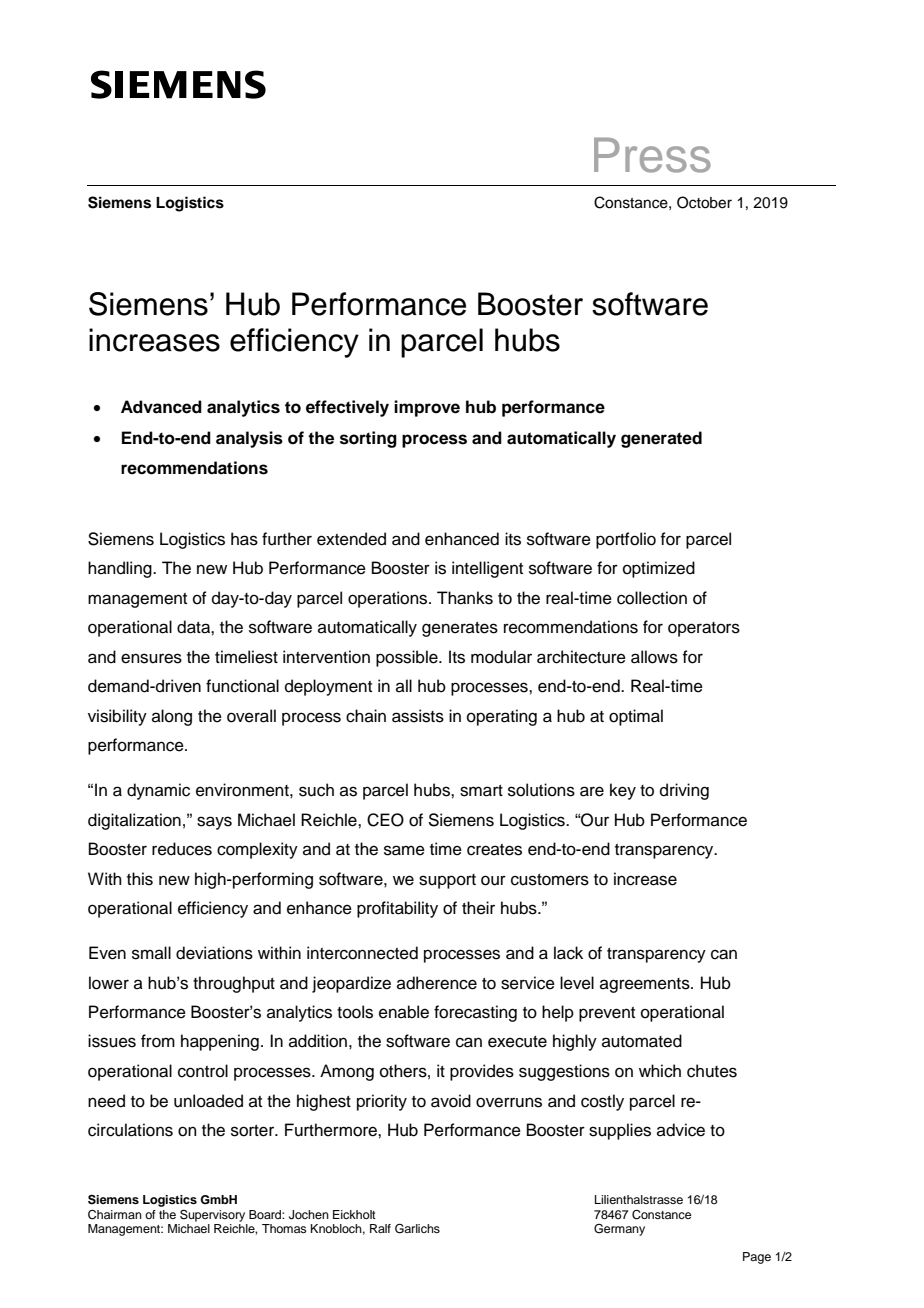 The height and width of the screenshot is (1308, 924). I want to click on October, so click(704, 202).
